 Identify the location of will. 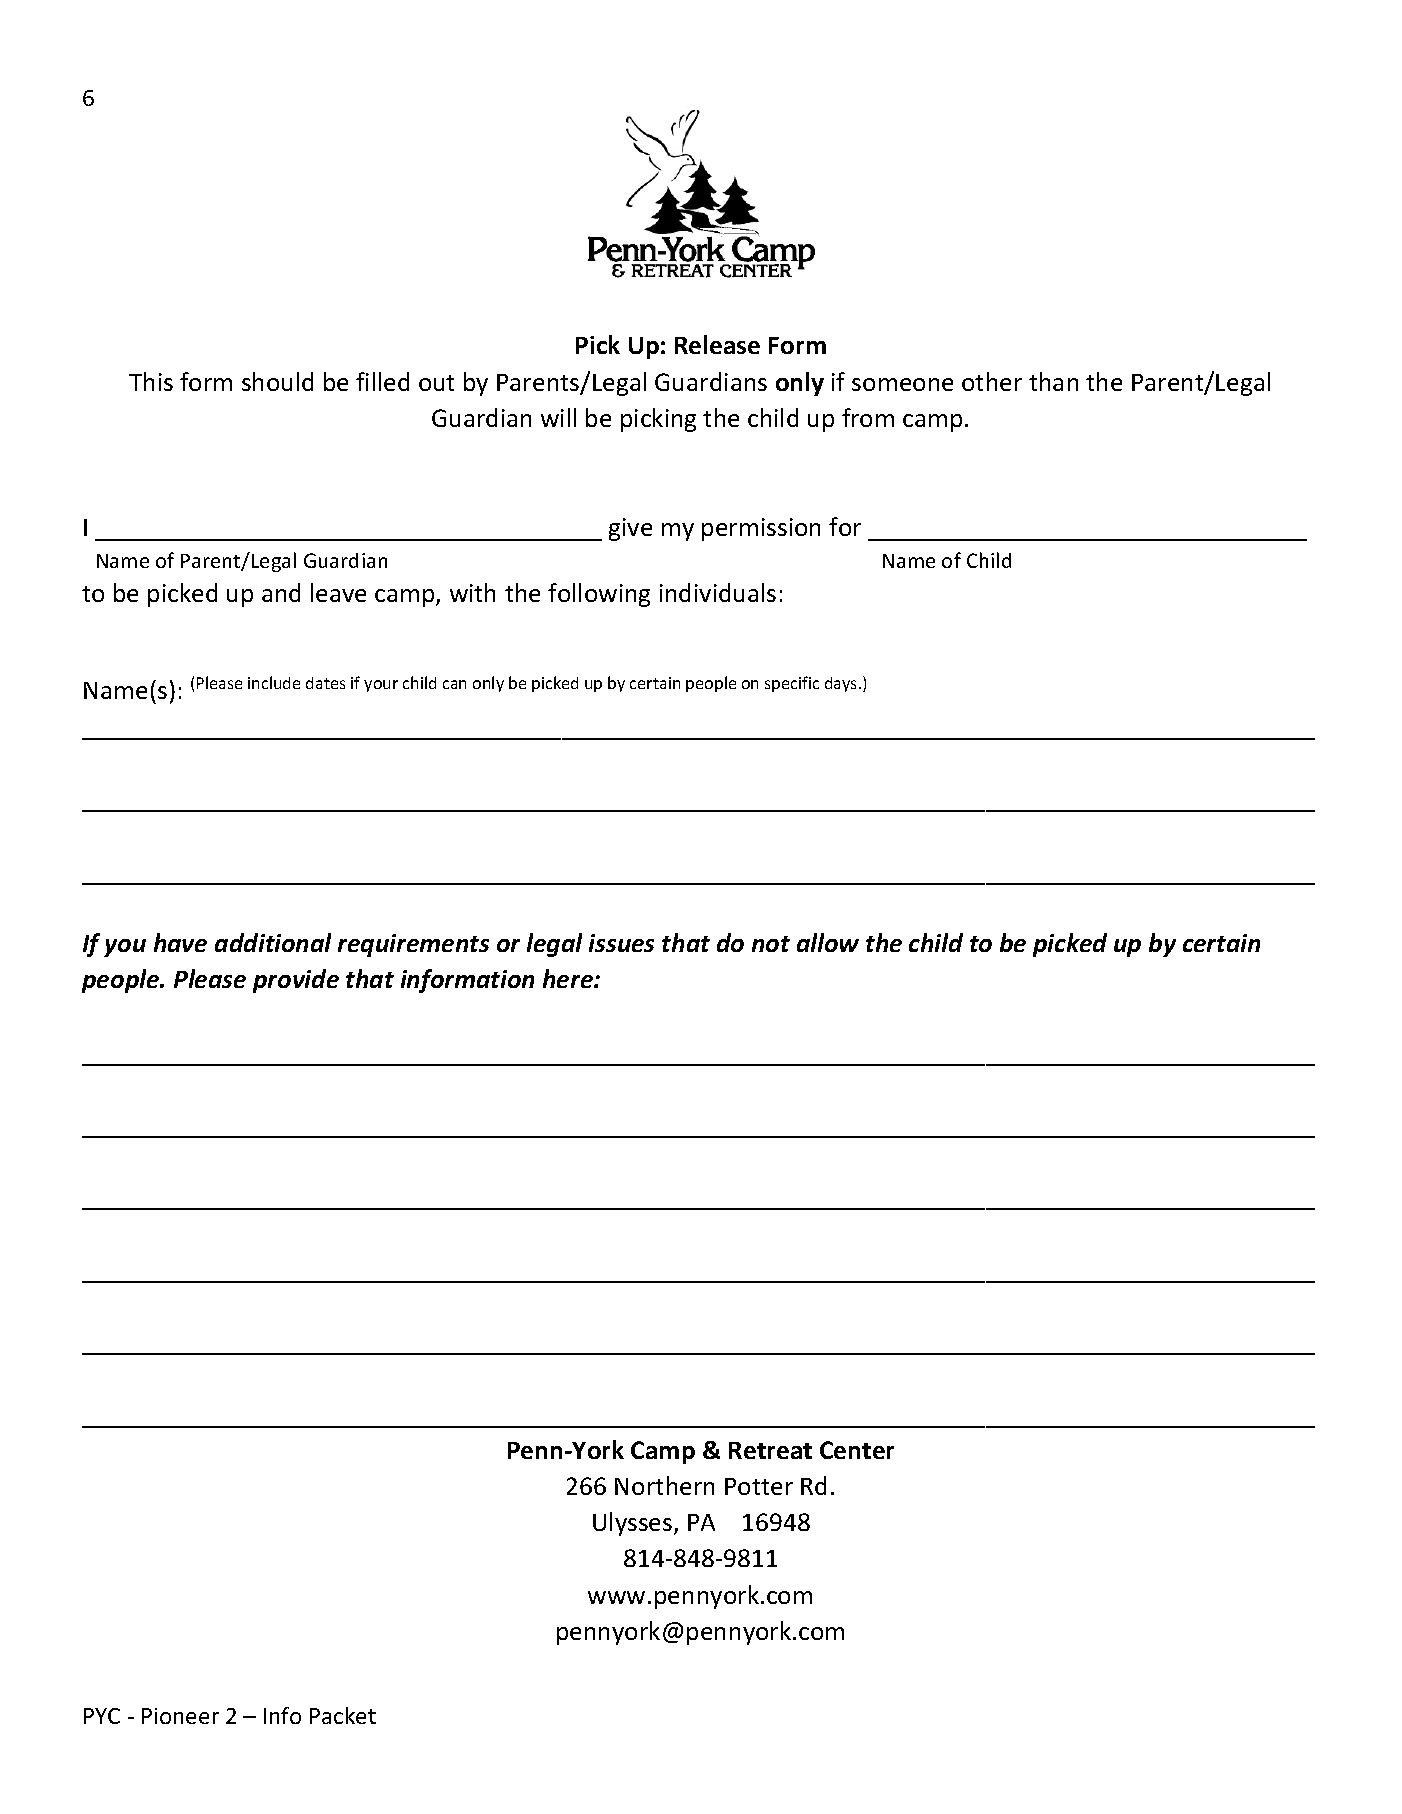
(558, 417).
